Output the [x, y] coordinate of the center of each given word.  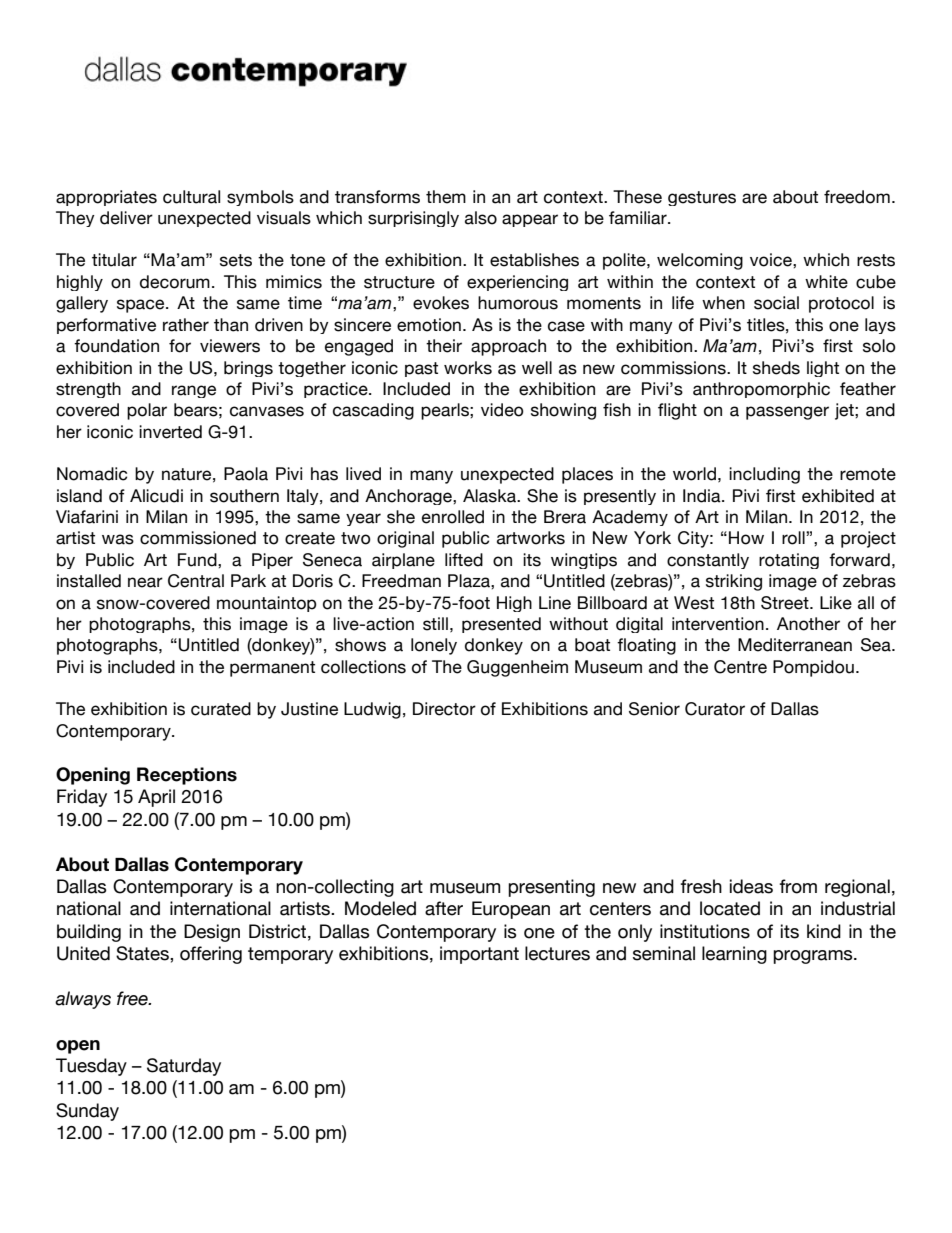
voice [772, 260]
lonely [434, 646]
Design [212, 933]
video [502, 410]
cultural [191, 197]
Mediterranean [795, 645]
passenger [787, 413]
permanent [272, 669]
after [444, 908]
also [481, 218]
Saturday [184, 1067]
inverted [170, 432]
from [798, 886]
